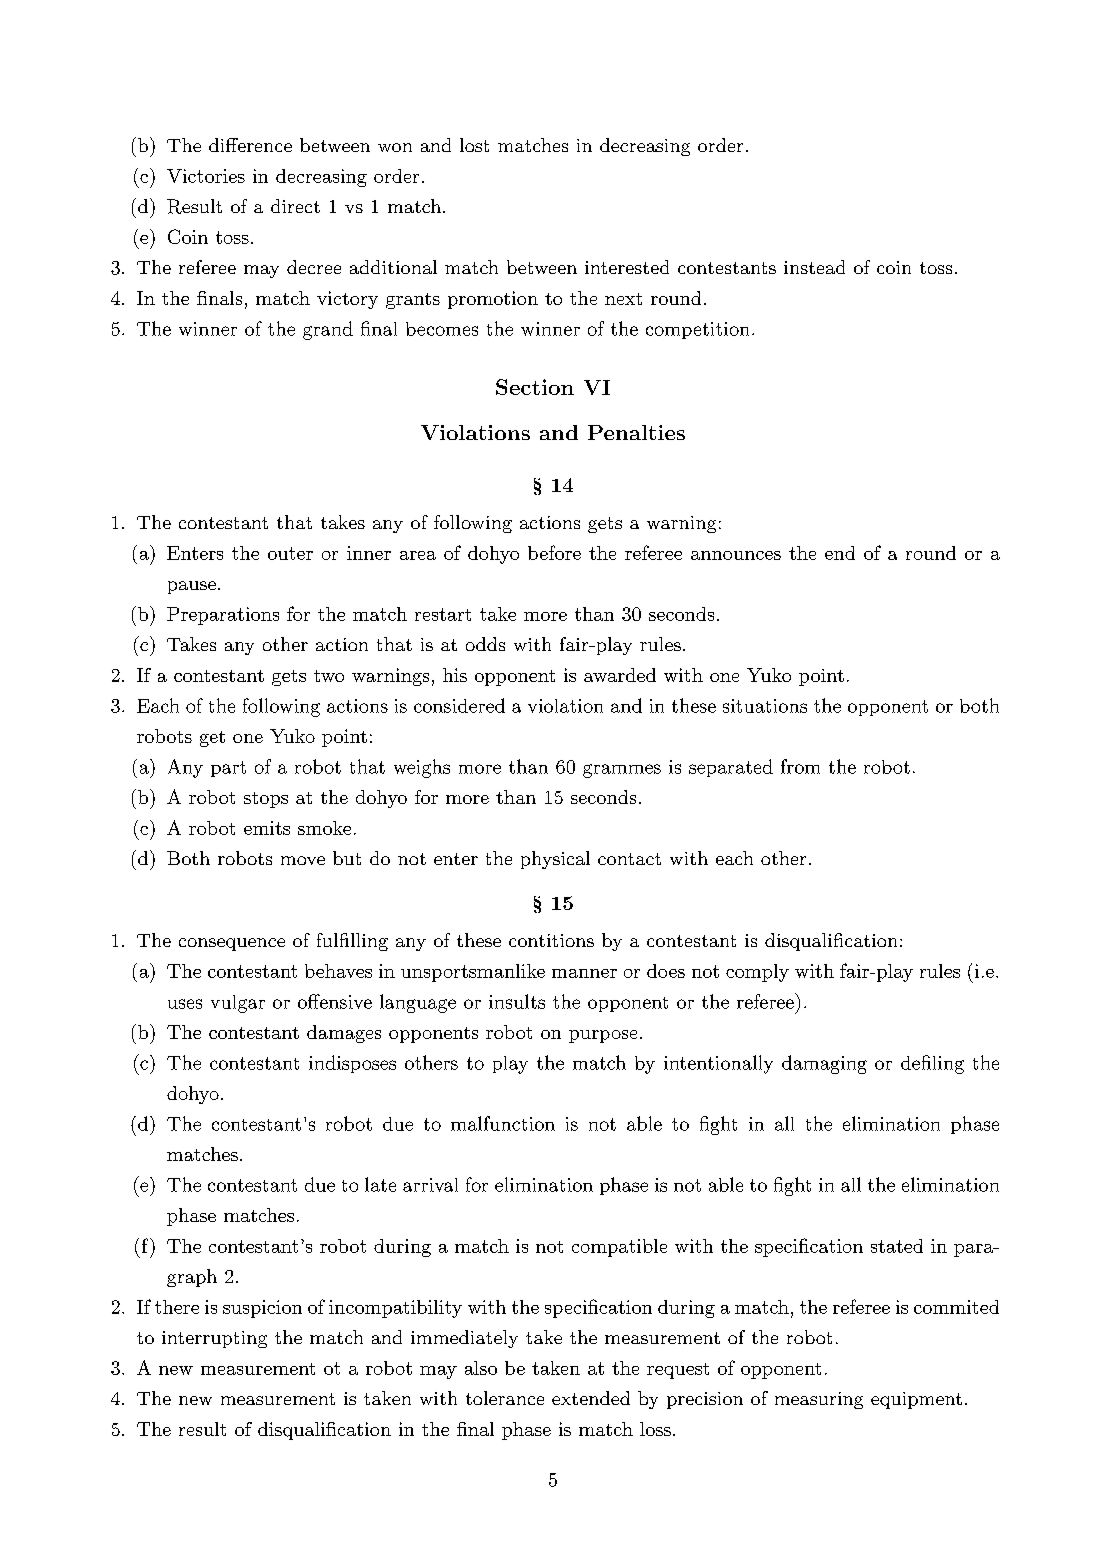 This image has height=1564, width=1106. I want to click on vulgar, so click(238, 1004).
